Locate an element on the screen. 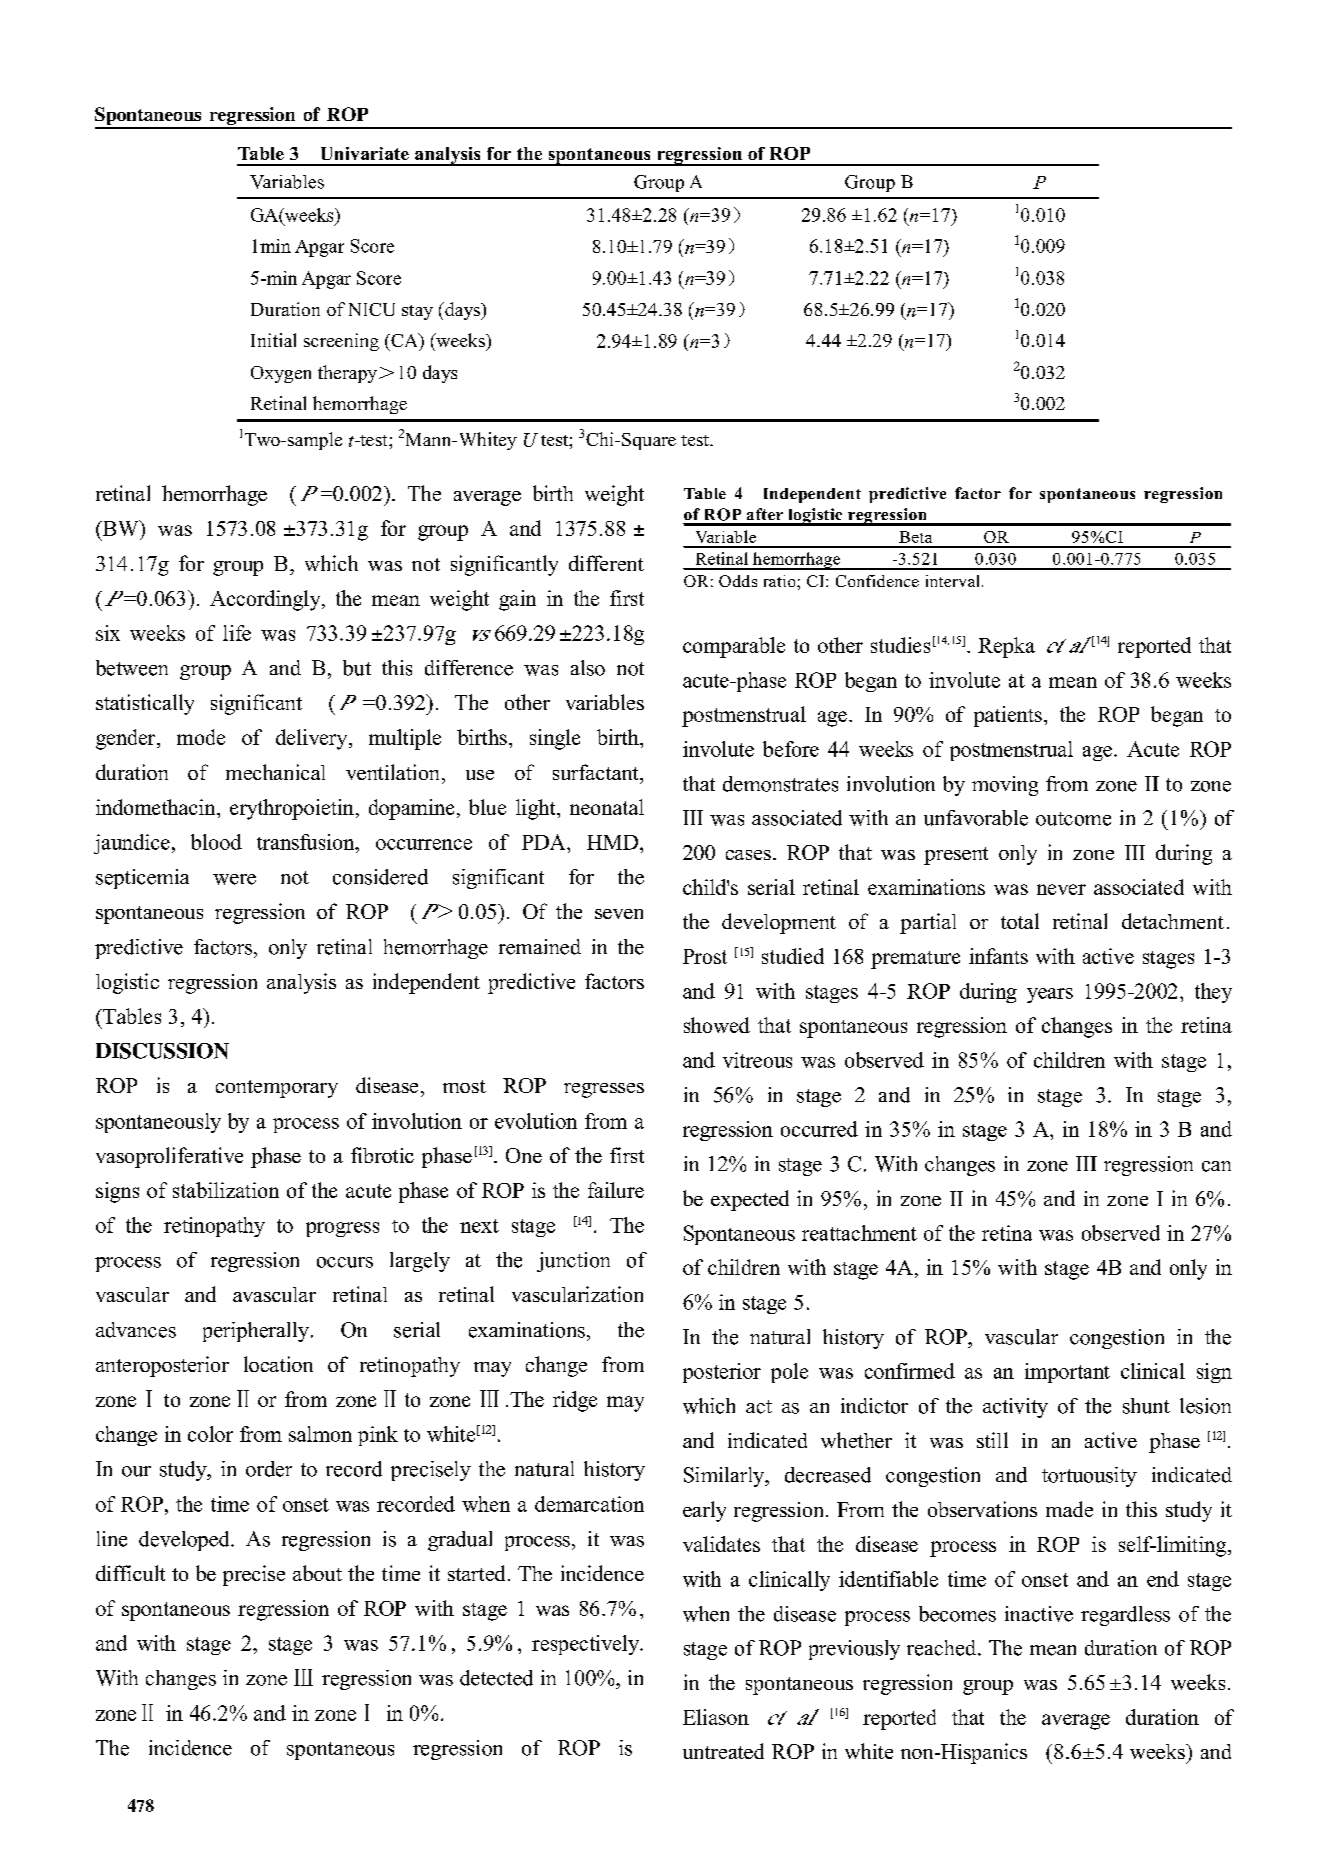 This screenshot has height=1875, width=1325. peripherally is located at coordinates (256, 1332).
